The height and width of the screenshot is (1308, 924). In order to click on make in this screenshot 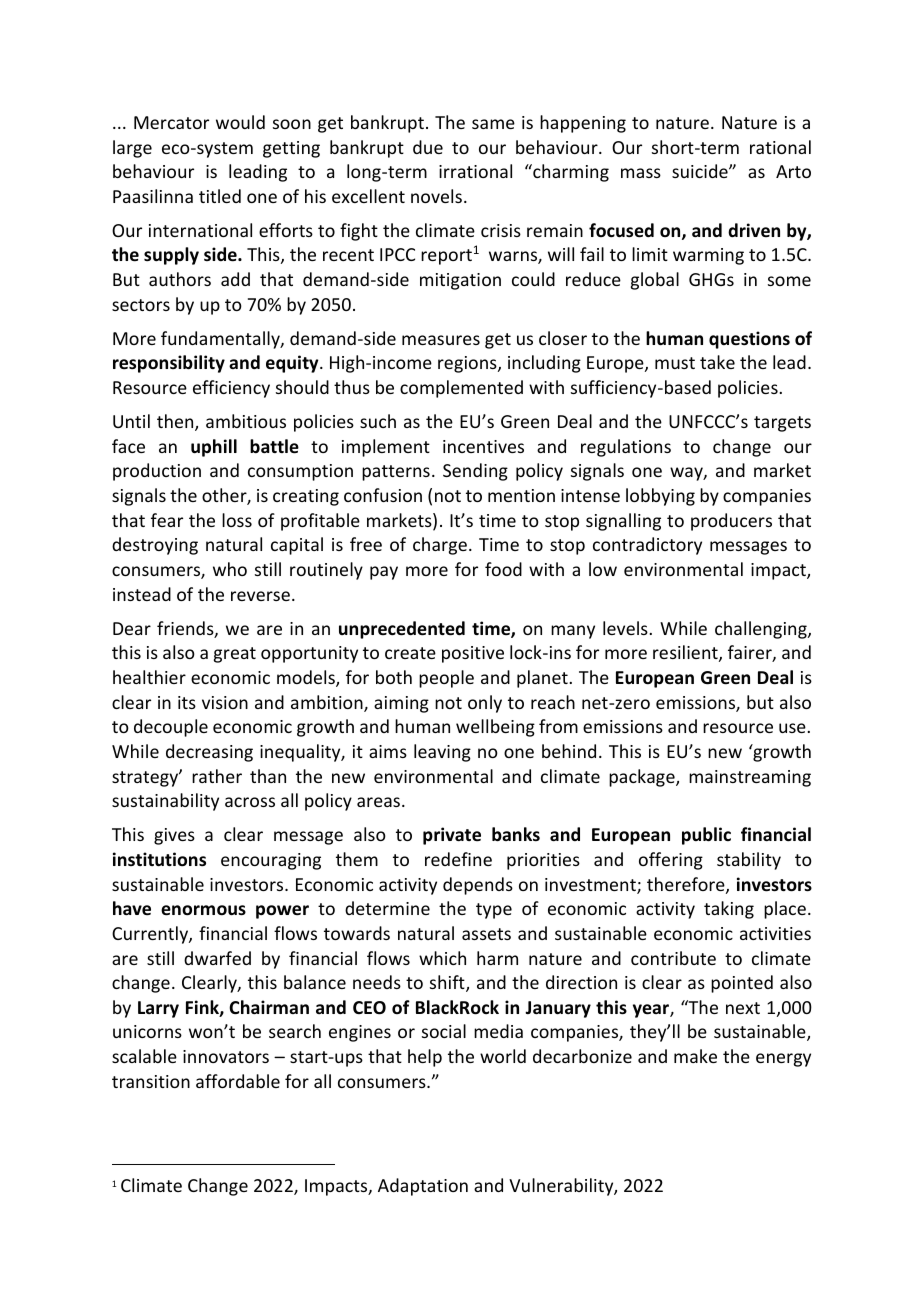, I will do `click(695, 1056)`.
